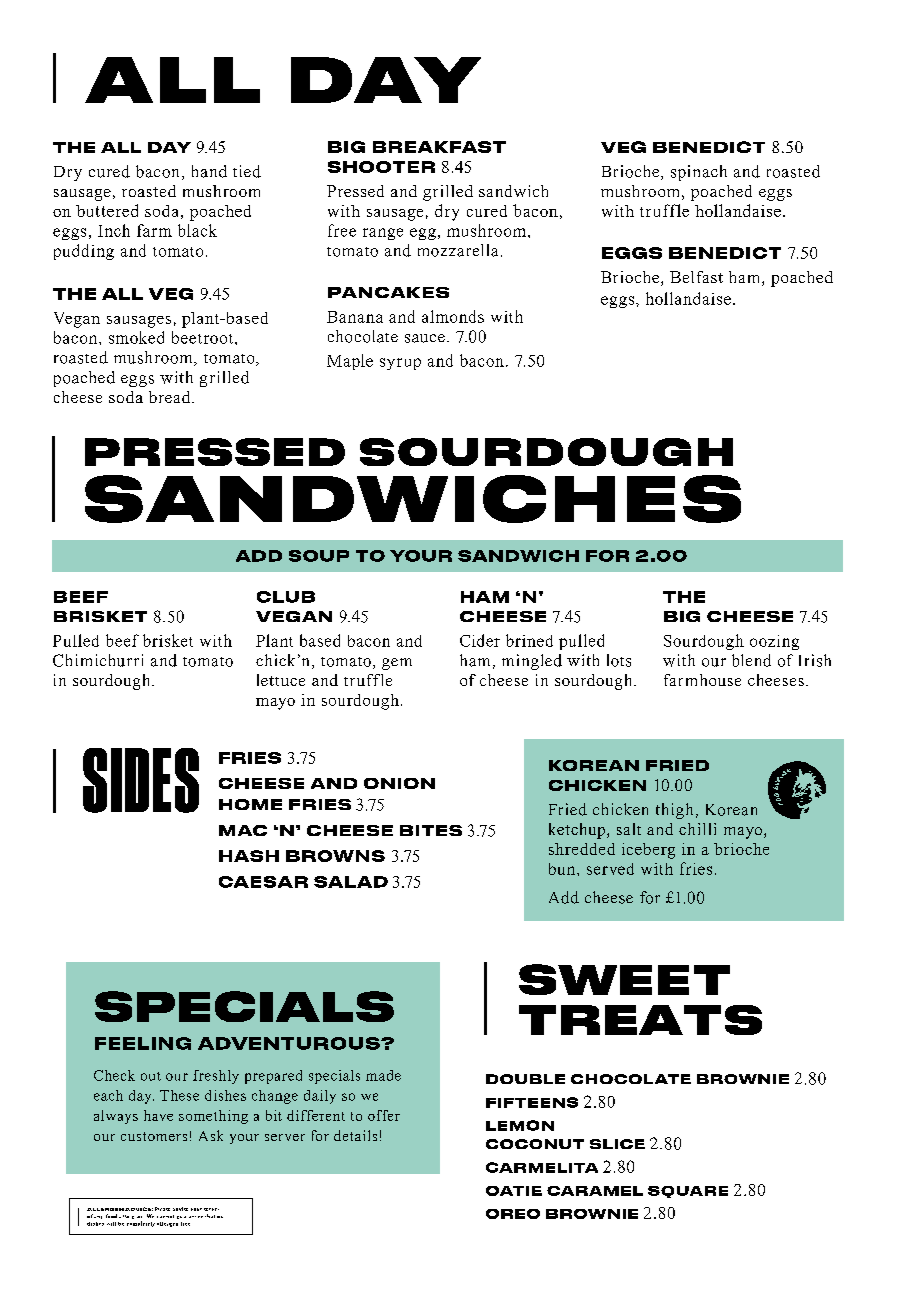 The image size is (924, 1308). Describe the element at coordinates (774, 642) in the screenshot. I see `oozing` at that location.
